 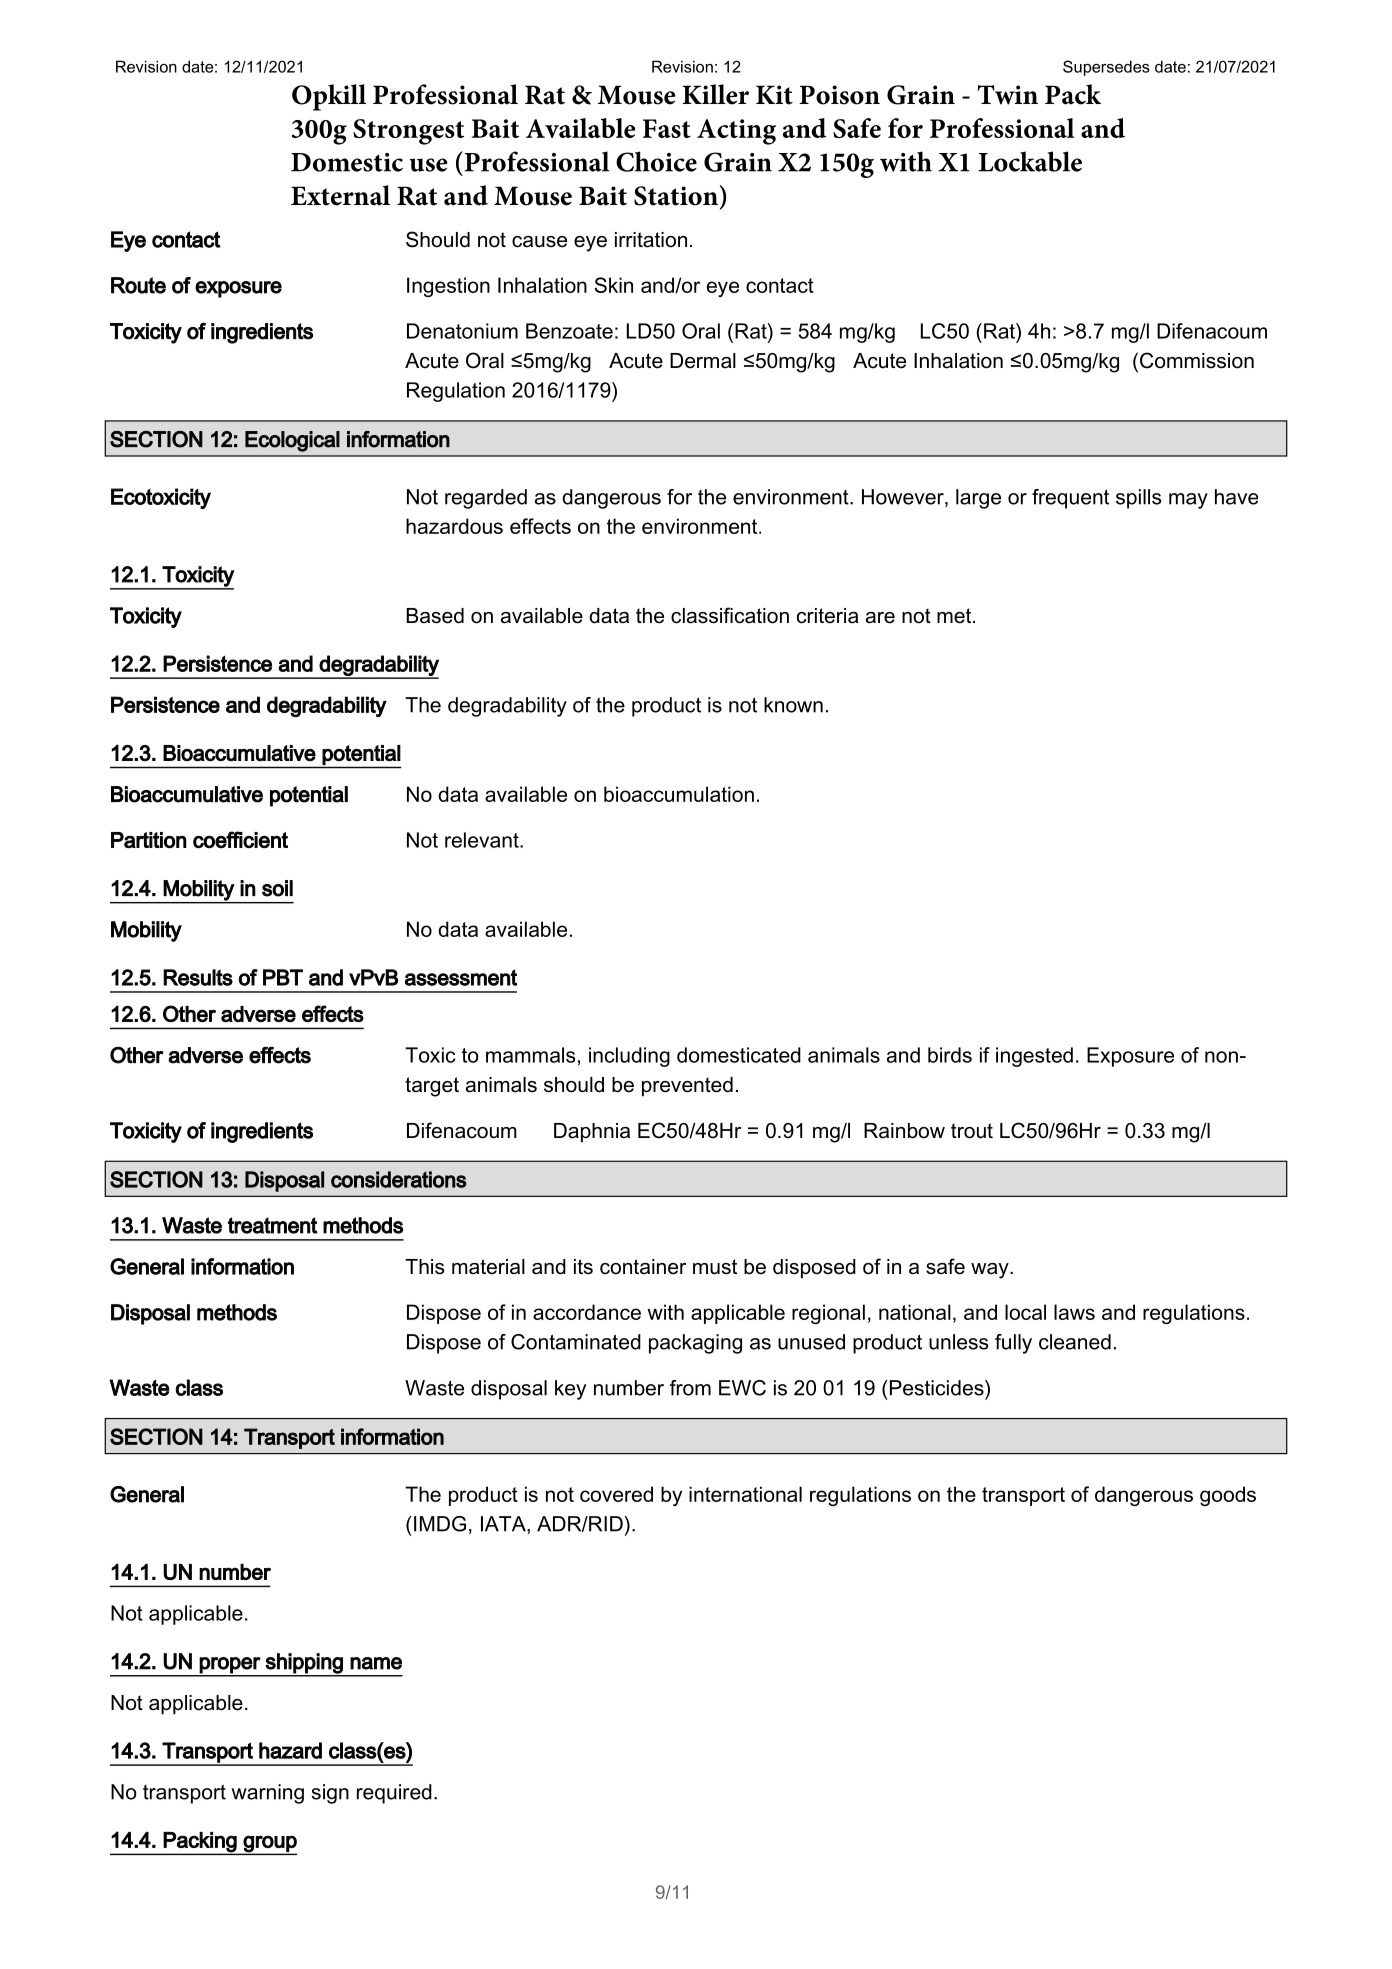 I want to click on must, so click(x=715, y=1267).
